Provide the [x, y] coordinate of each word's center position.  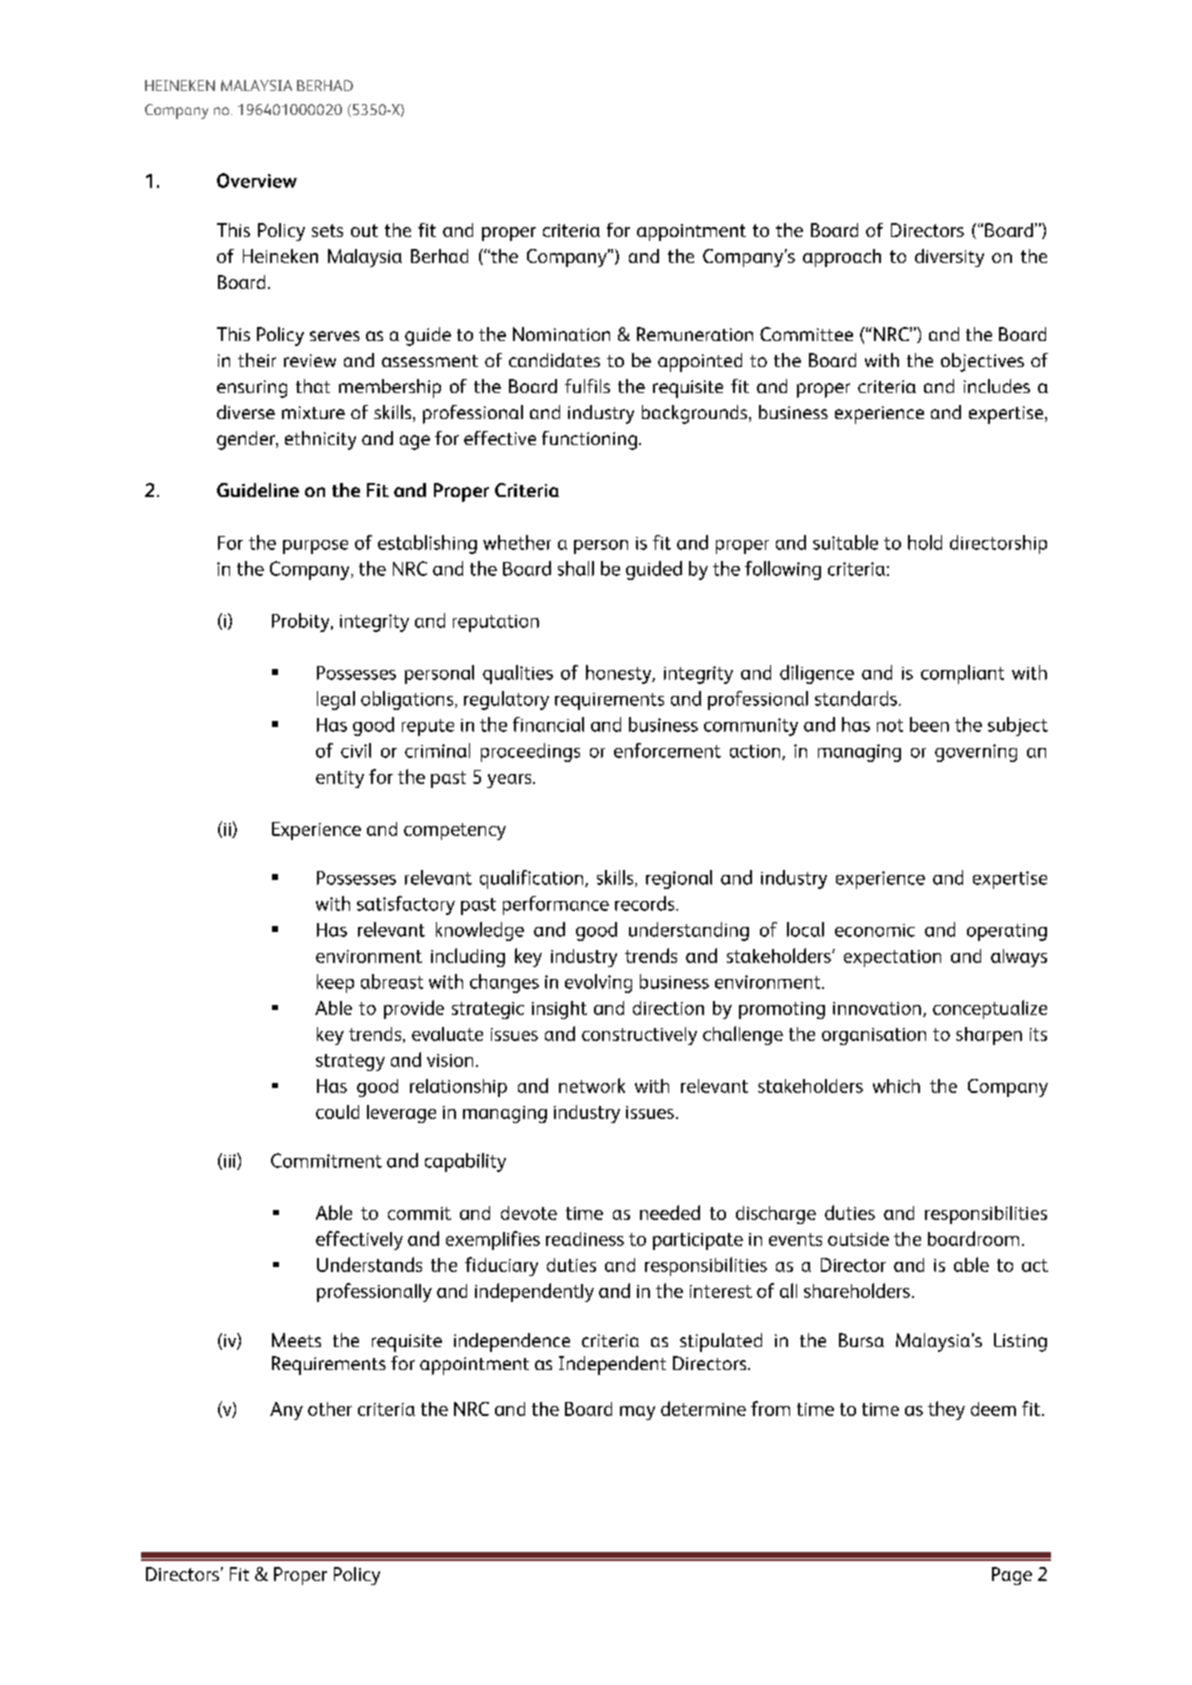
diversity [949, 258]
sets [327, 230]
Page [1012, 1576]
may [637, 1413]
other [330, 1409]
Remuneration [695, 334]
